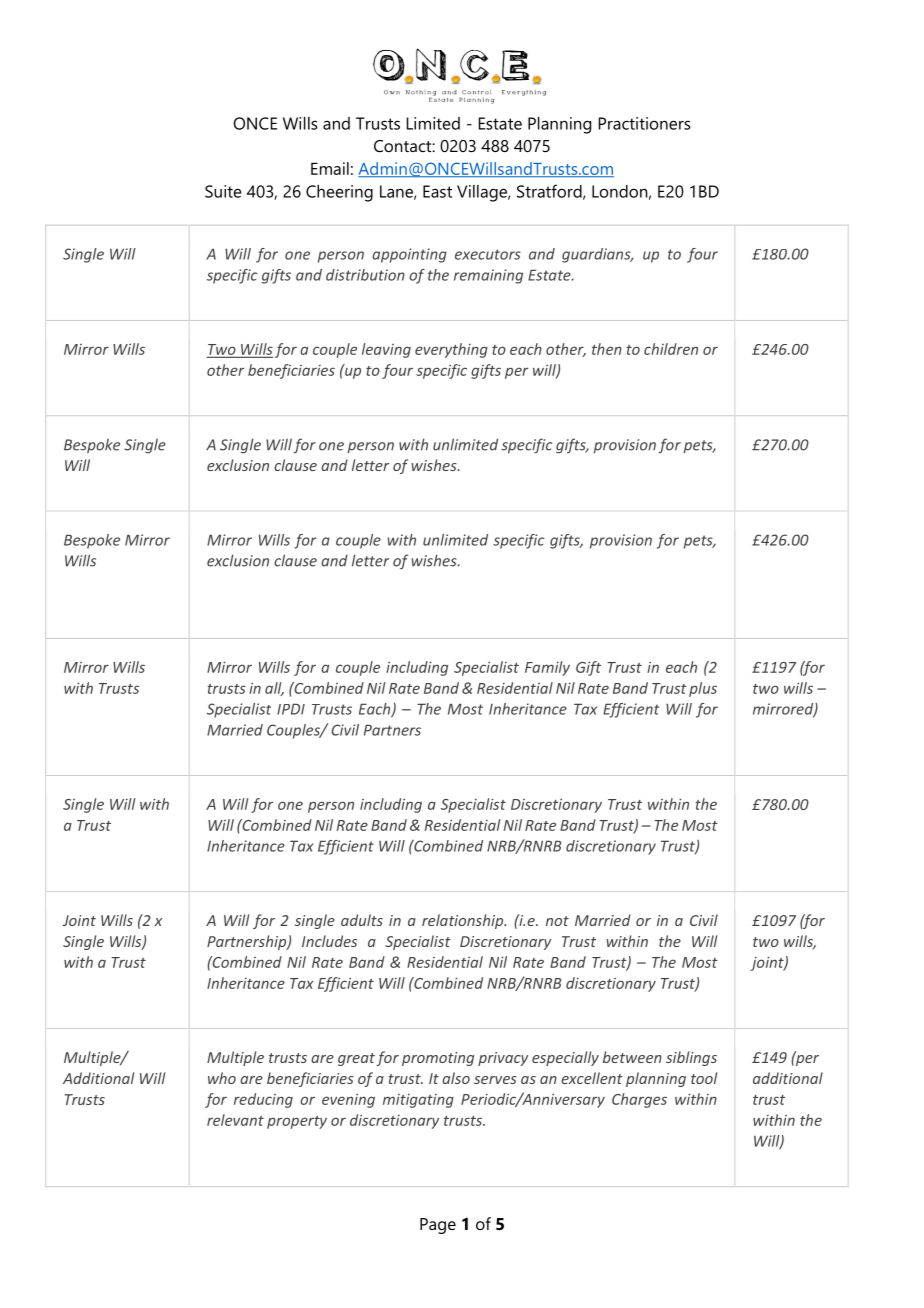  What do you see at coordinates (438, 1226) in the document?
I see `Page` at bounding box center [438, 1226].
